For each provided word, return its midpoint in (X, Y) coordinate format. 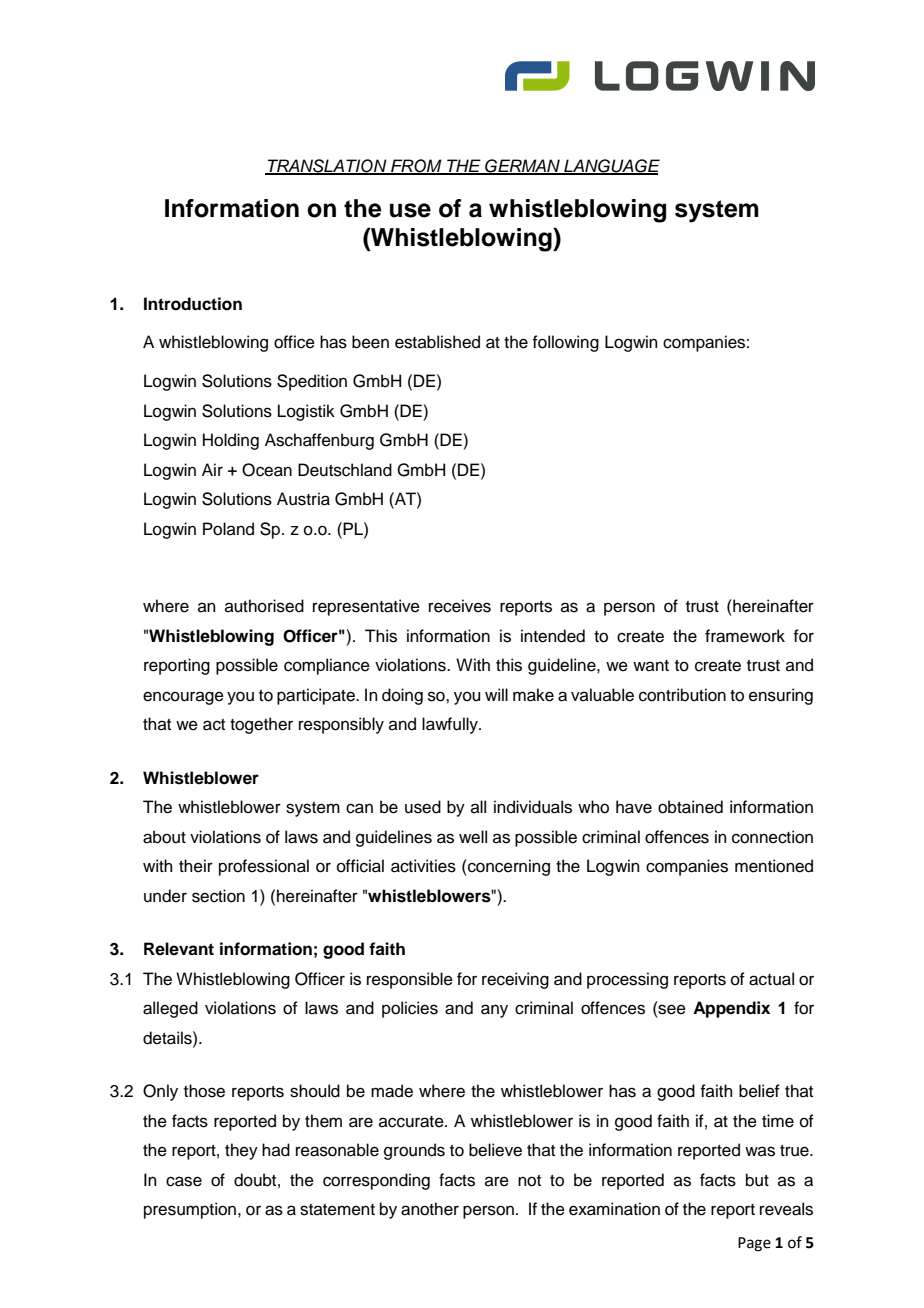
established (437, 342)
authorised (264, 606)
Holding (231, 441)
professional (264, 867)
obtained (690, 807)
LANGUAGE (611, 167)
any (494, 1011)
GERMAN (522, 167)
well (473, 837)
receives (460, 606)
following (565, 343)
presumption (191, 1210)
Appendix (731, 1009)
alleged (170, 1009)
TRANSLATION (327, 167)
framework (745, 636)
